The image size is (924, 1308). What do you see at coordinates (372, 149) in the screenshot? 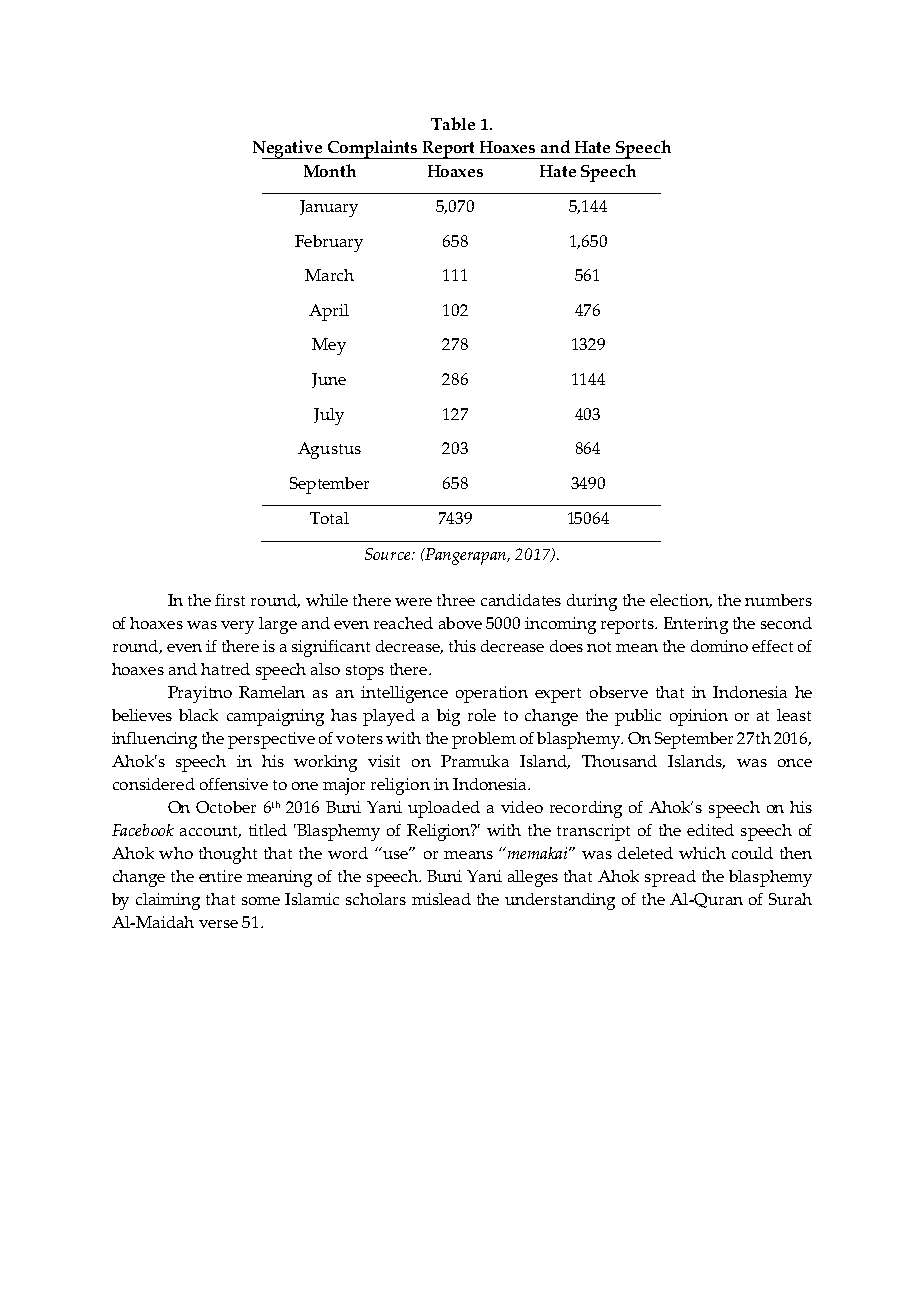
I see `Complaints` at bounding box center [372, 149].
